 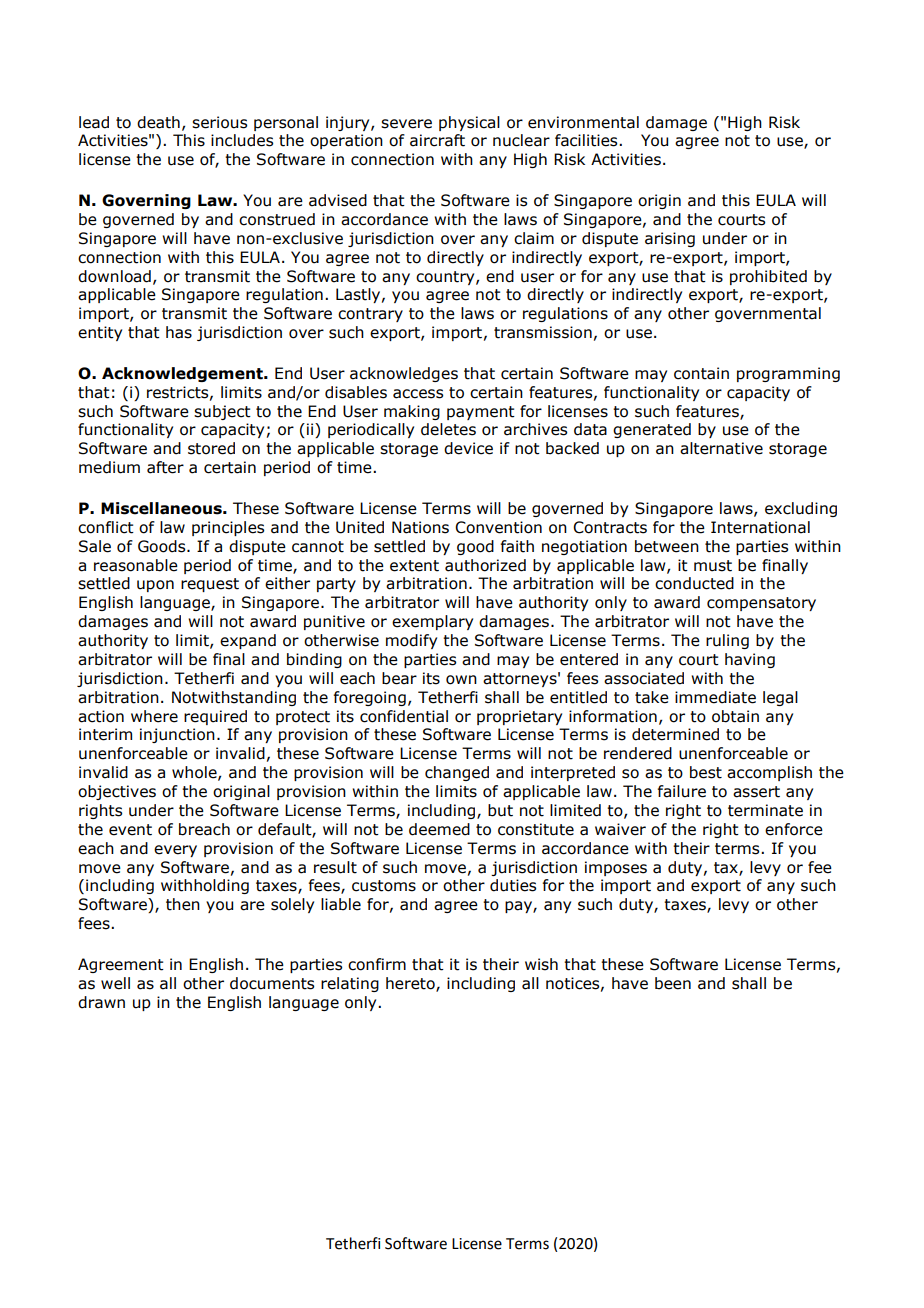 What do you see at coordinates (701, 373) in the screenshot?
I see `contain` at bounding box center [701, 373].
